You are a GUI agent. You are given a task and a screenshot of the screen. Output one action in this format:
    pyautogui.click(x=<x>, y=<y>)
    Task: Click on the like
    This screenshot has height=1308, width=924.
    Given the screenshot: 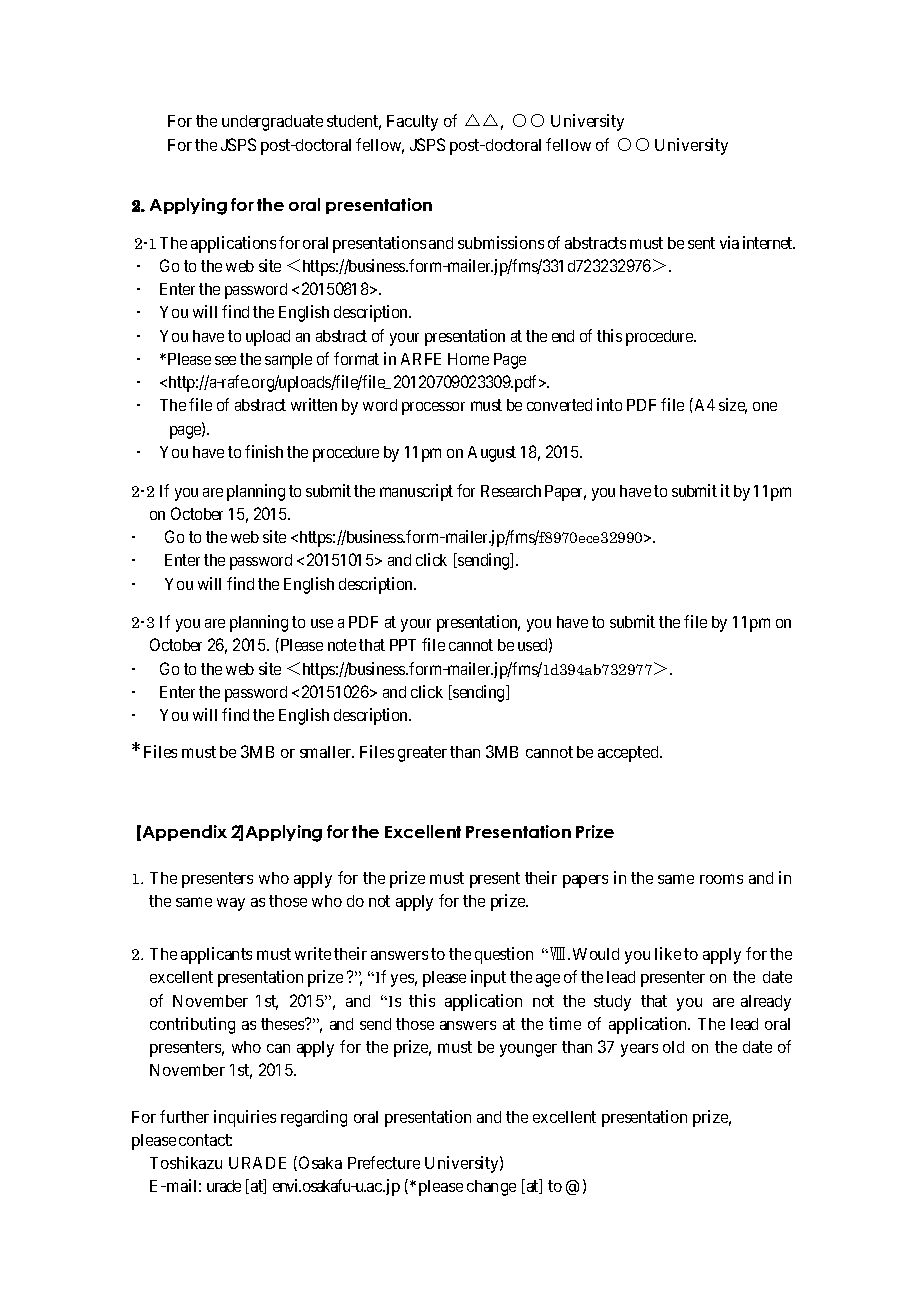 What is the action you would take?
    pyautogui.click(x=668, y=953)
